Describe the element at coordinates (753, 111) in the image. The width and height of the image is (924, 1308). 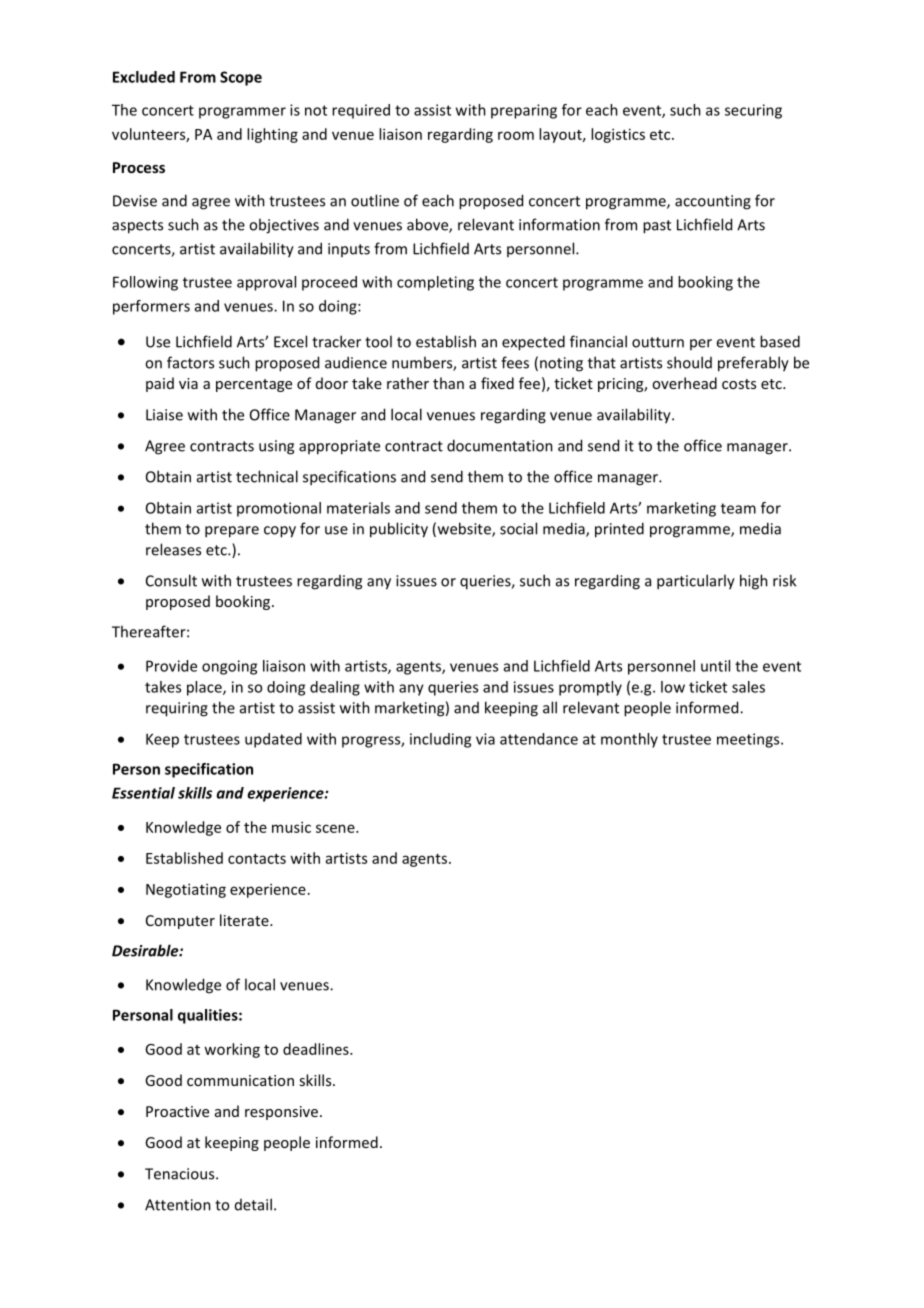
I see `securing` at that location.
